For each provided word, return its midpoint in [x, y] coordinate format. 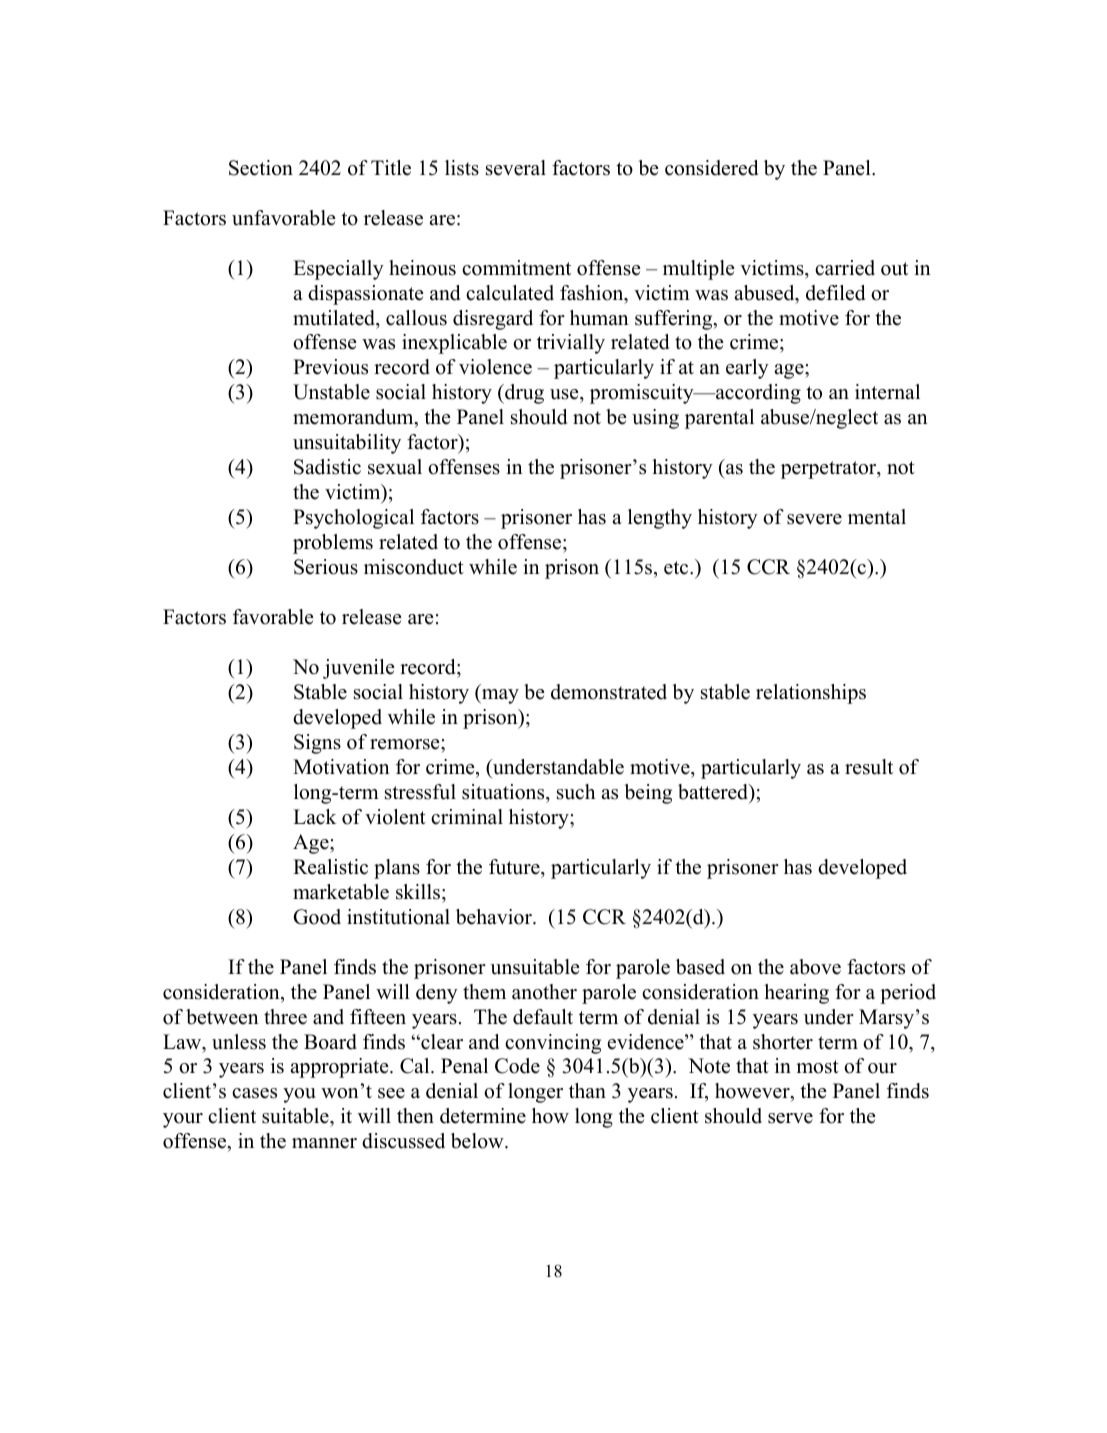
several [516, 168]
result [869, 767]
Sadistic [327, 467]
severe [814, 519]
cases [254, 1093]
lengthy [660, 519]
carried [845, 268]
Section [261, 168]
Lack [314, 817]
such [576, 792]
